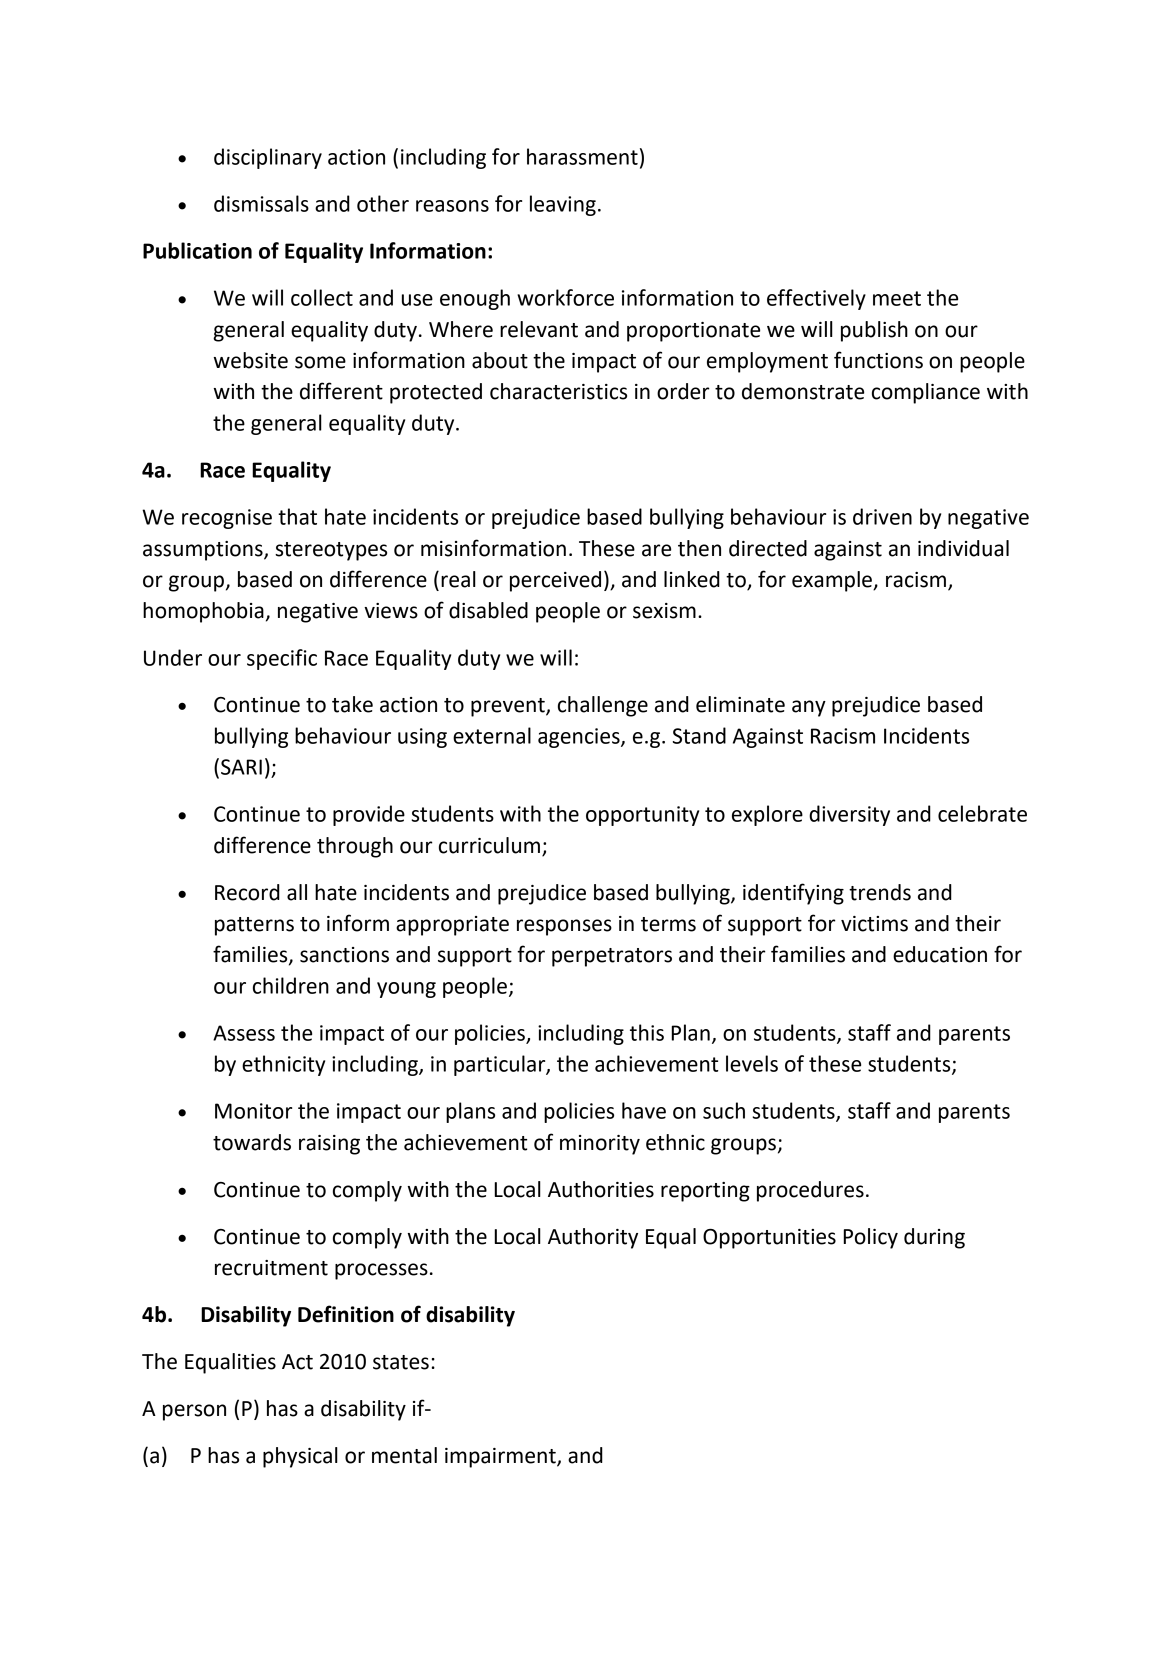 Image resolution: width=1175 pixels, height=1662 pixels. I want to click on leaving, so click(563, 205).
